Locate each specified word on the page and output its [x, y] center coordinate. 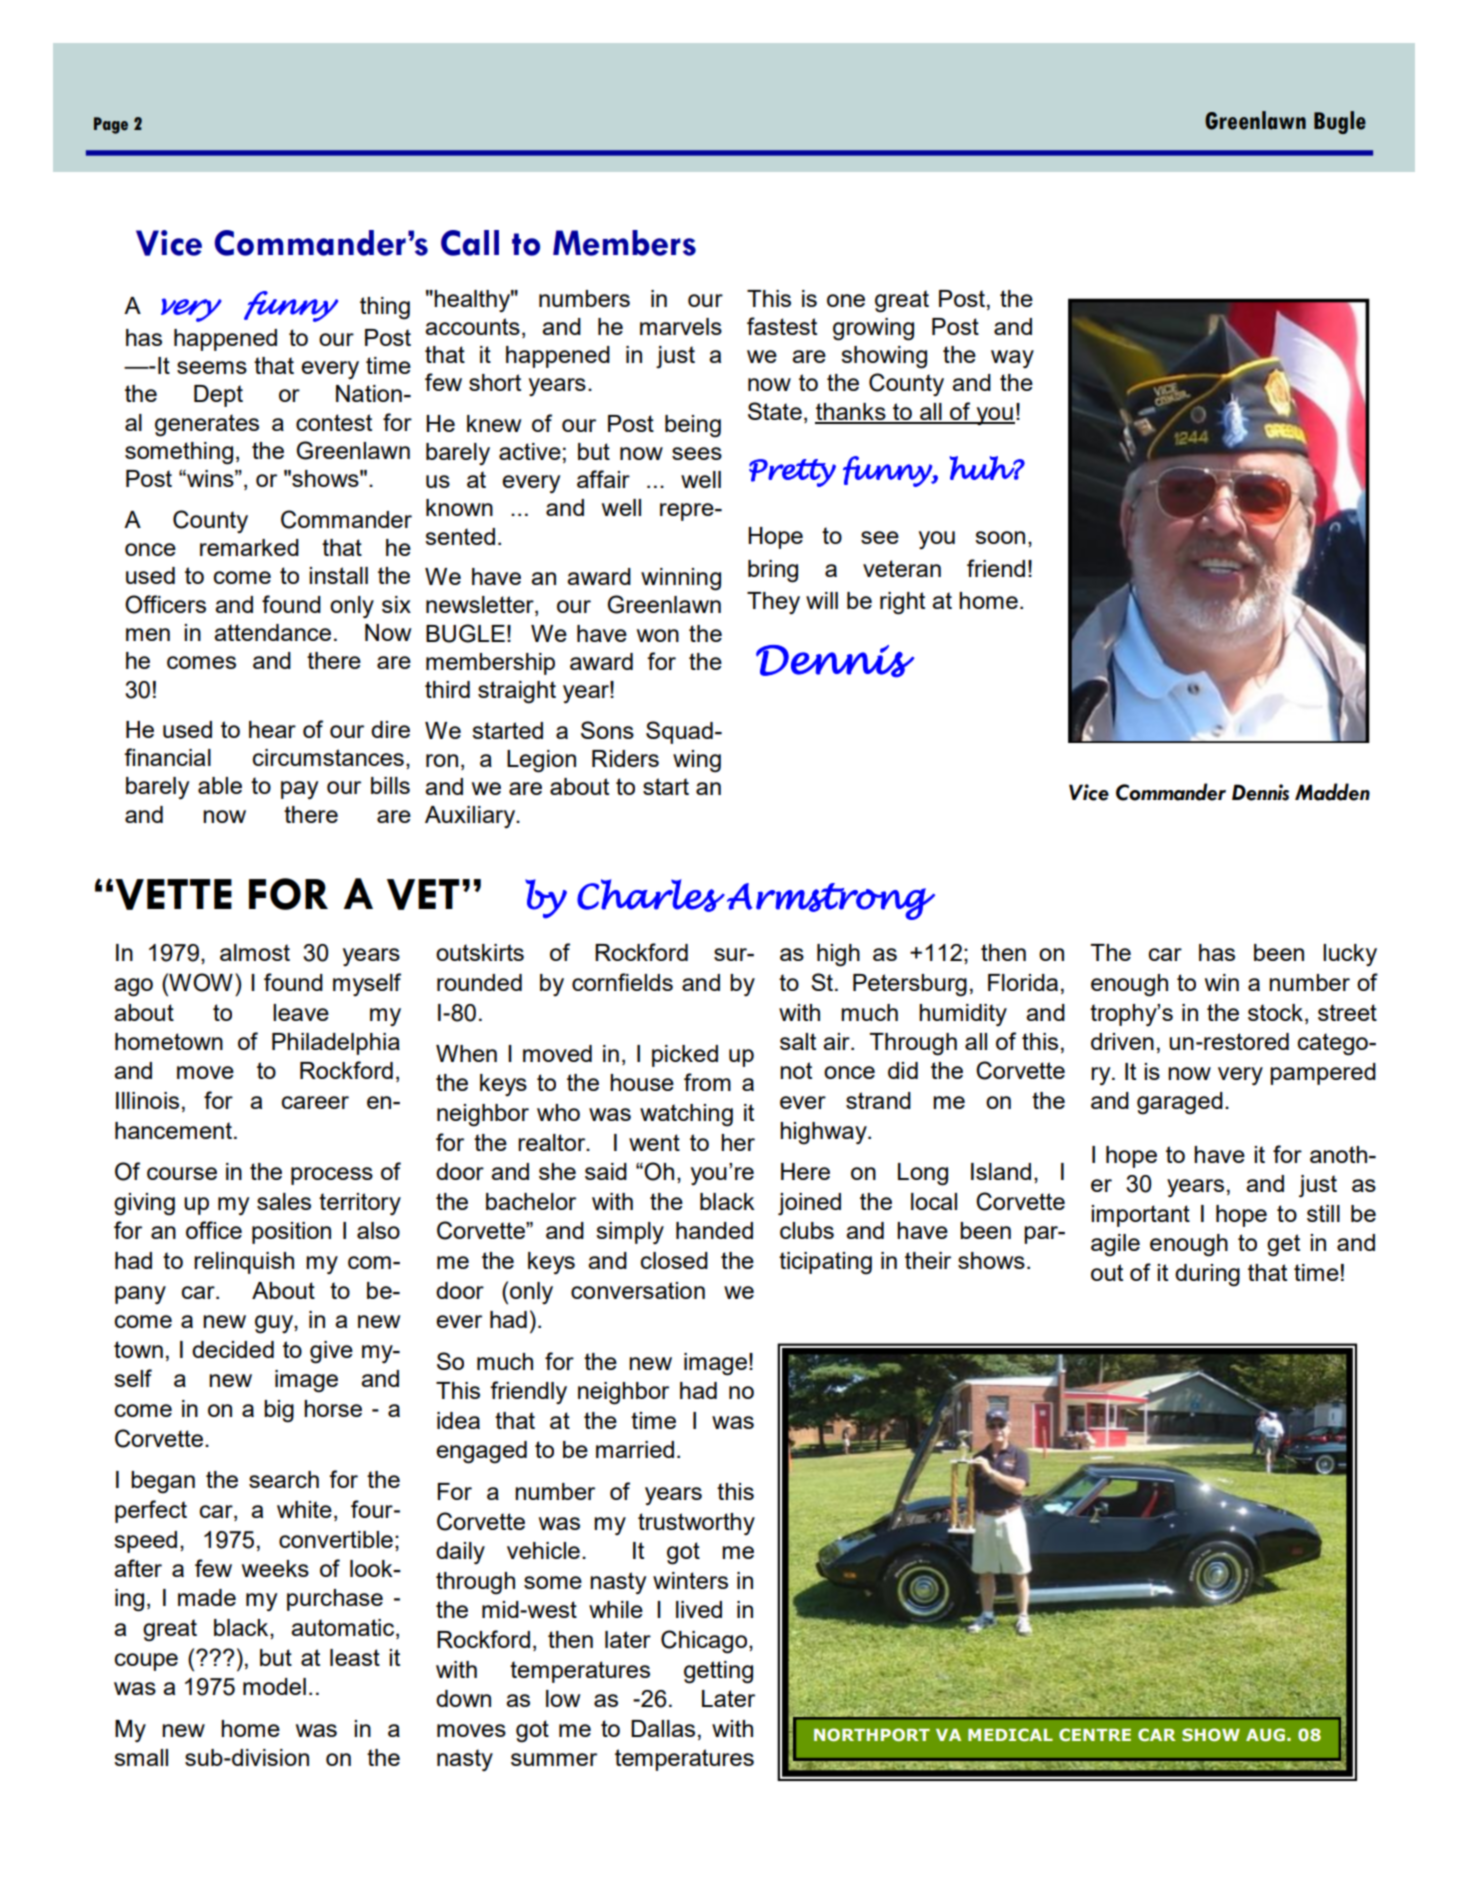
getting [718, 1672]
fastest [782, 326]
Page [111, 125]
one [846, 300]
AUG [1265, 1734]
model [274, 1686]
